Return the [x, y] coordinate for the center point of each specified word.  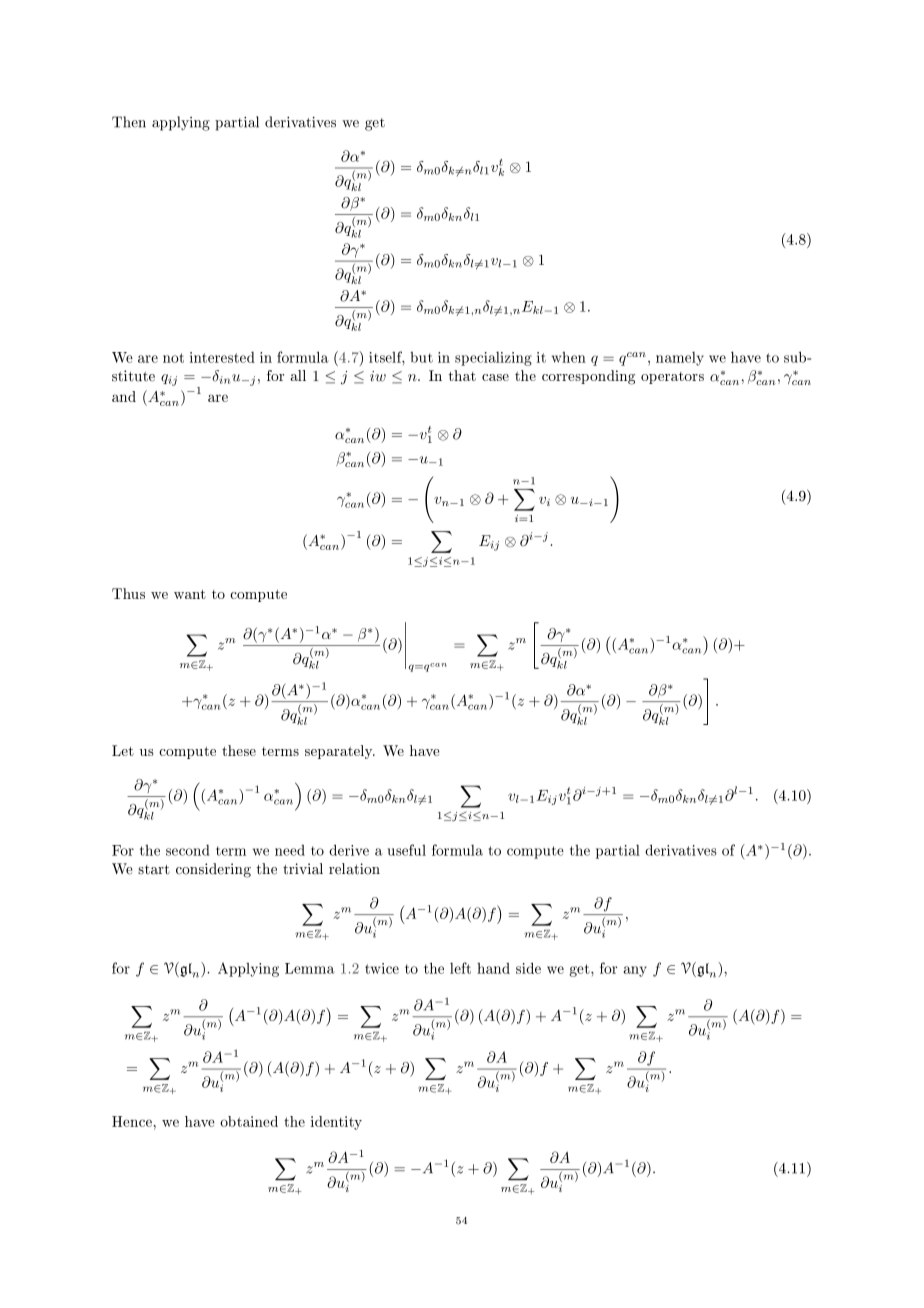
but [421, 357]
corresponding [588, 377]
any [635, 971]
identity [336, 1123]
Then [129, 122]
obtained [249, 1121]
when [569, 357]
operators [672, 378]
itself [387, 358]
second [187, 850]
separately [340, 752]
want [190, 594]
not [173, 358]
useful [407, 850]
